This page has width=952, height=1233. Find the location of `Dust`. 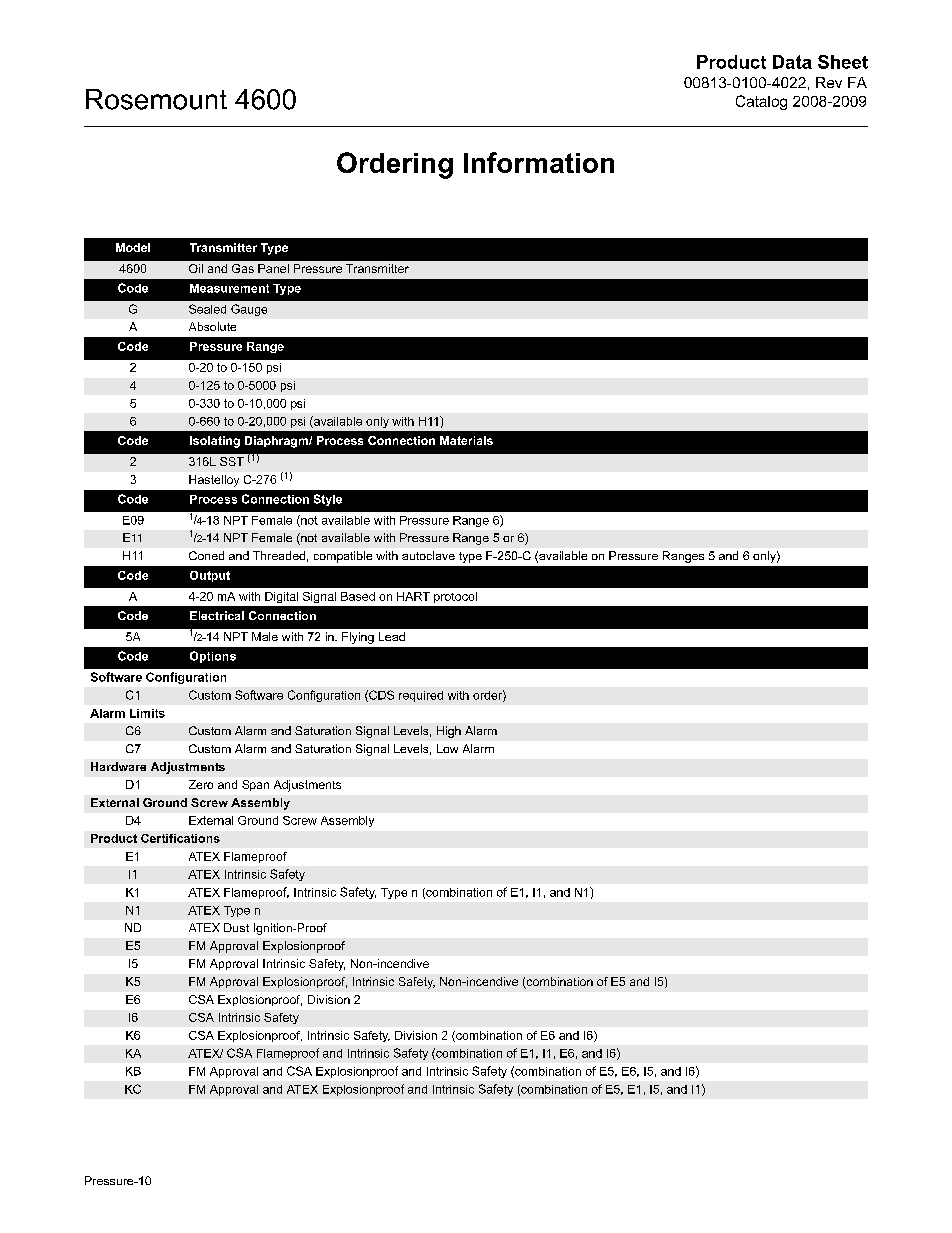

Dust is located at coordinates (236, 927).
